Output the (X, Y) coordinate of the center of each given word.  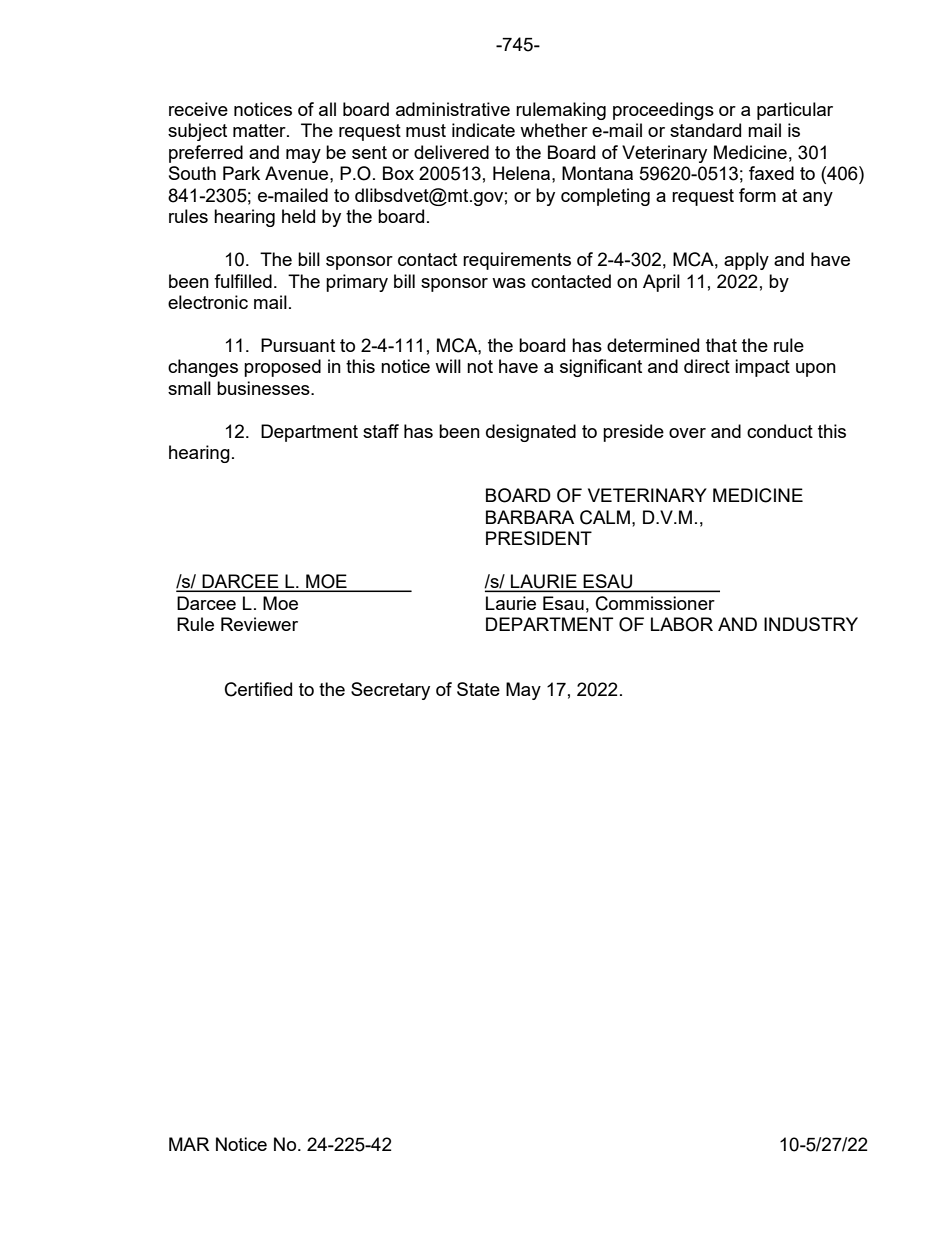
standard (705, 130)
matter (260, 130)
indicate (483, 130)
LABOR (682, 624)
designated (531, 433)
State (478, 689)
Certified (258, 689)
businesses (264, 388)
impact (762, 368)
